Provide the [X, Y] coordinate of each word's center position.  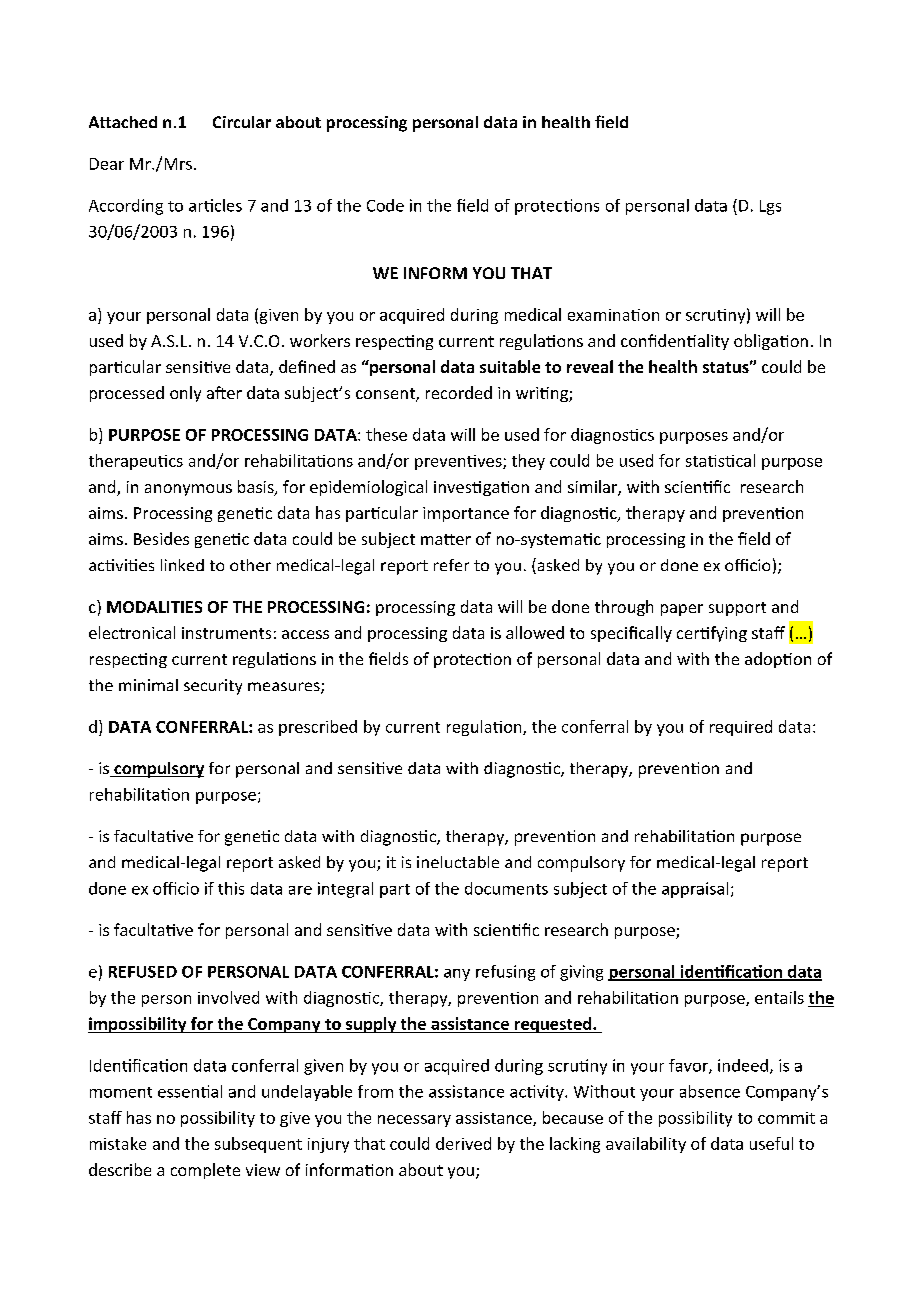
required [741, 728]
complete [205, 1171]
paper [682, 610]
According [126, 207]
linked [182, 565]
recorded [459, 392]
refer [451, 565]
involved [228, 997]
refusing [505, 973]
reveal [590, 366]
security [213, 687]
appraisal [695, 890]
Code [385, 205]
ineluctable [458, 862]
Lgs [770, 207]
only [185, 394]
